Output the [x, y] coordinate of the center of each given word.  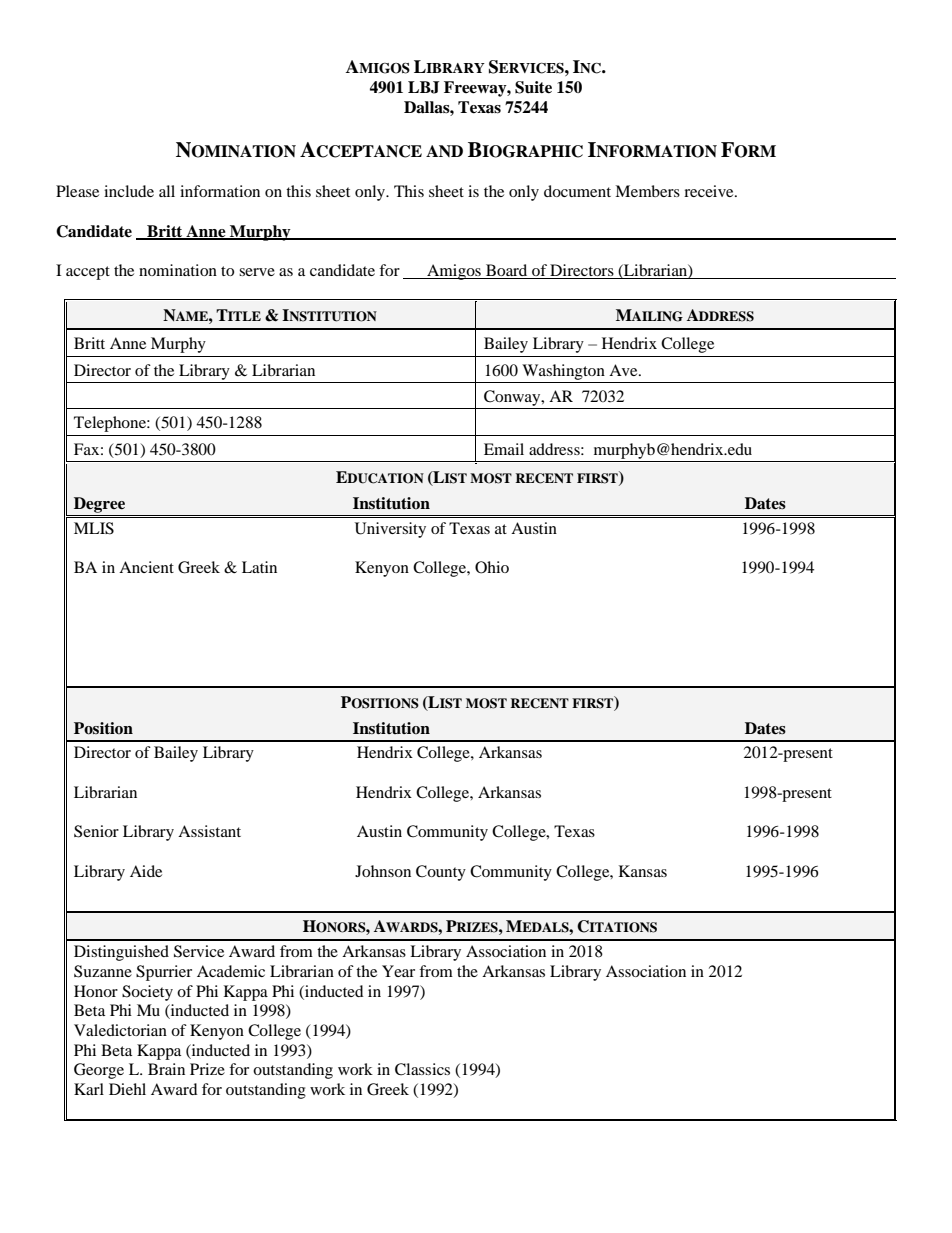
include [129, 191]
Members [647, 191]
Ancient [146, 567]
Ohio [492, 567]
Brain [166, 1069]
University [390, 530]
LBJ [424, 87]
